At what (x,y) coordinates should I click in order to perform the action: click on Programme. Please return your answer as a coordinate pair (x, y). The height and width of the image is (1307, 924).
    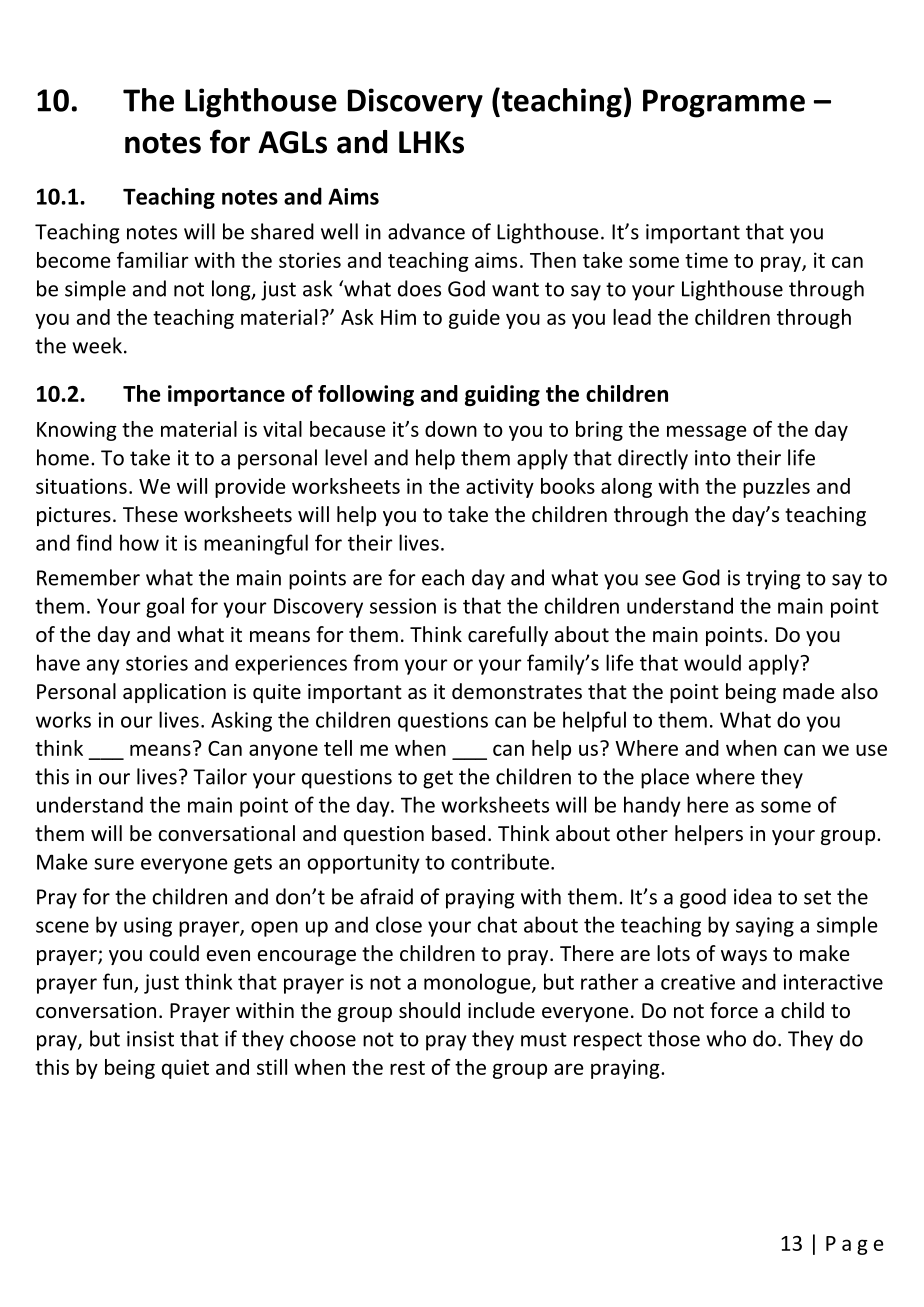
    Looking at the image, I should click on (724, 103).
